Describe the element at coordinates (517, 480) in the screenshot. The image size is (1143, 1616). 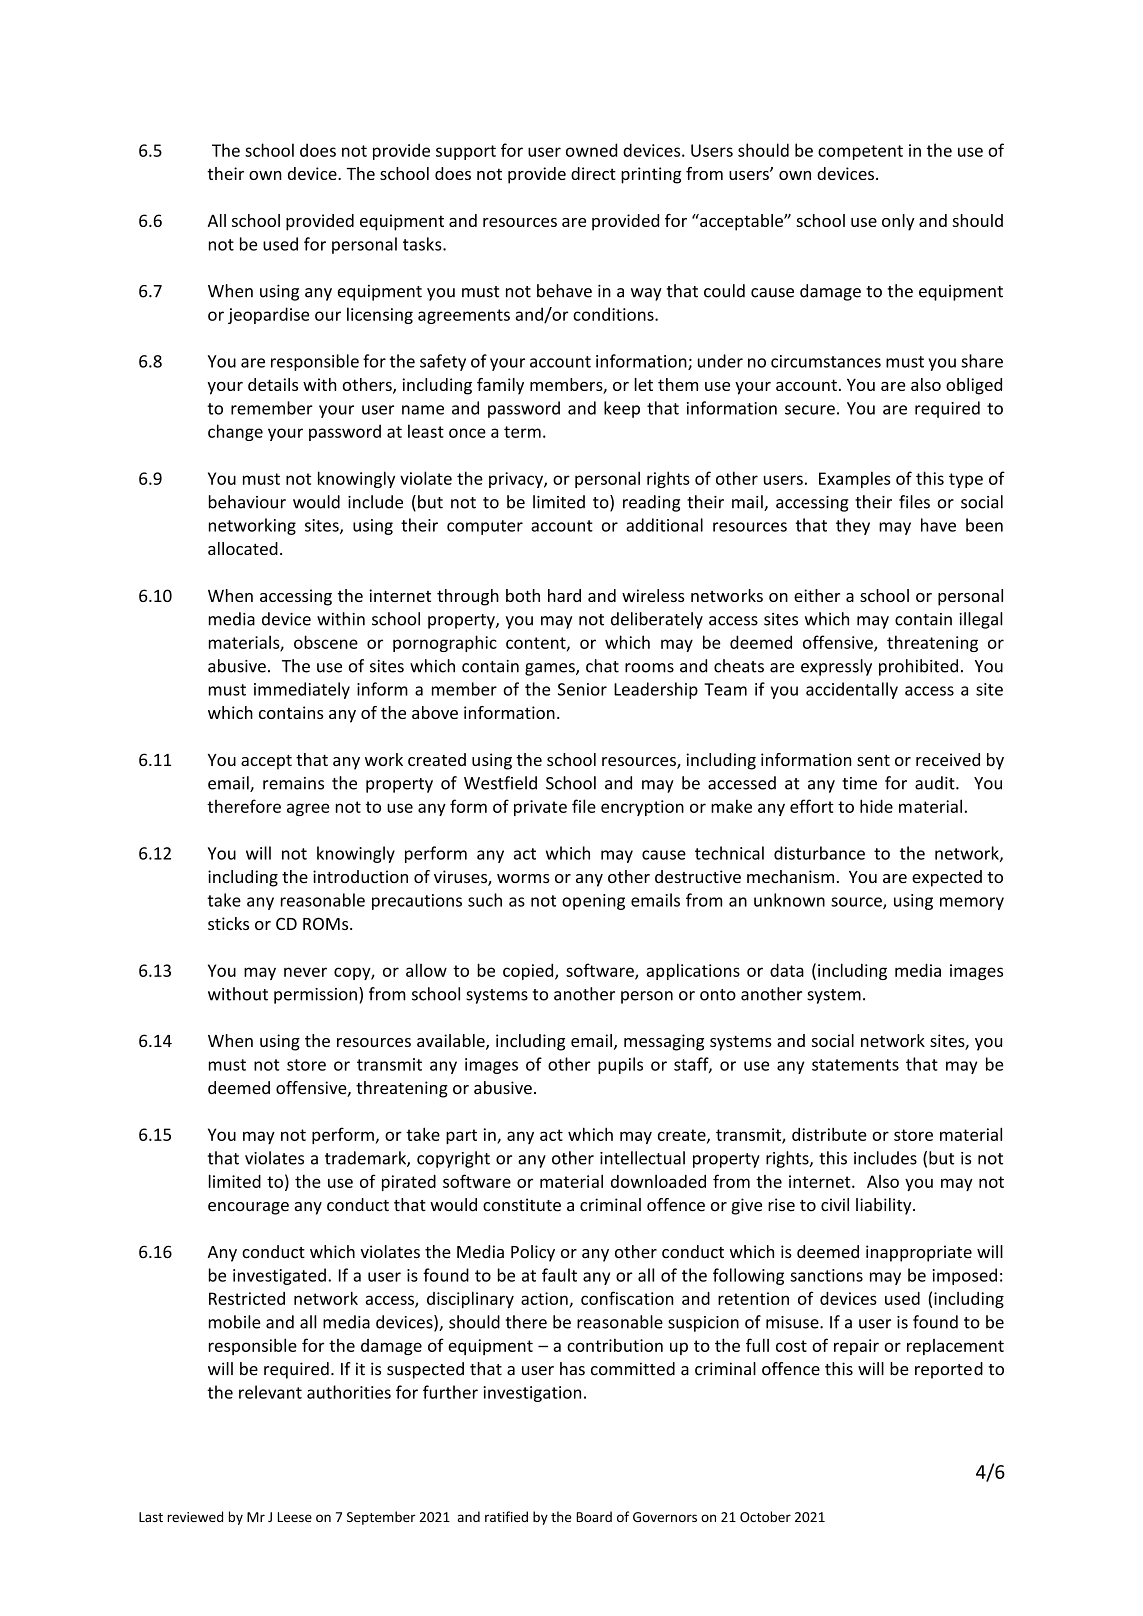
I see `privacy` at that location.
